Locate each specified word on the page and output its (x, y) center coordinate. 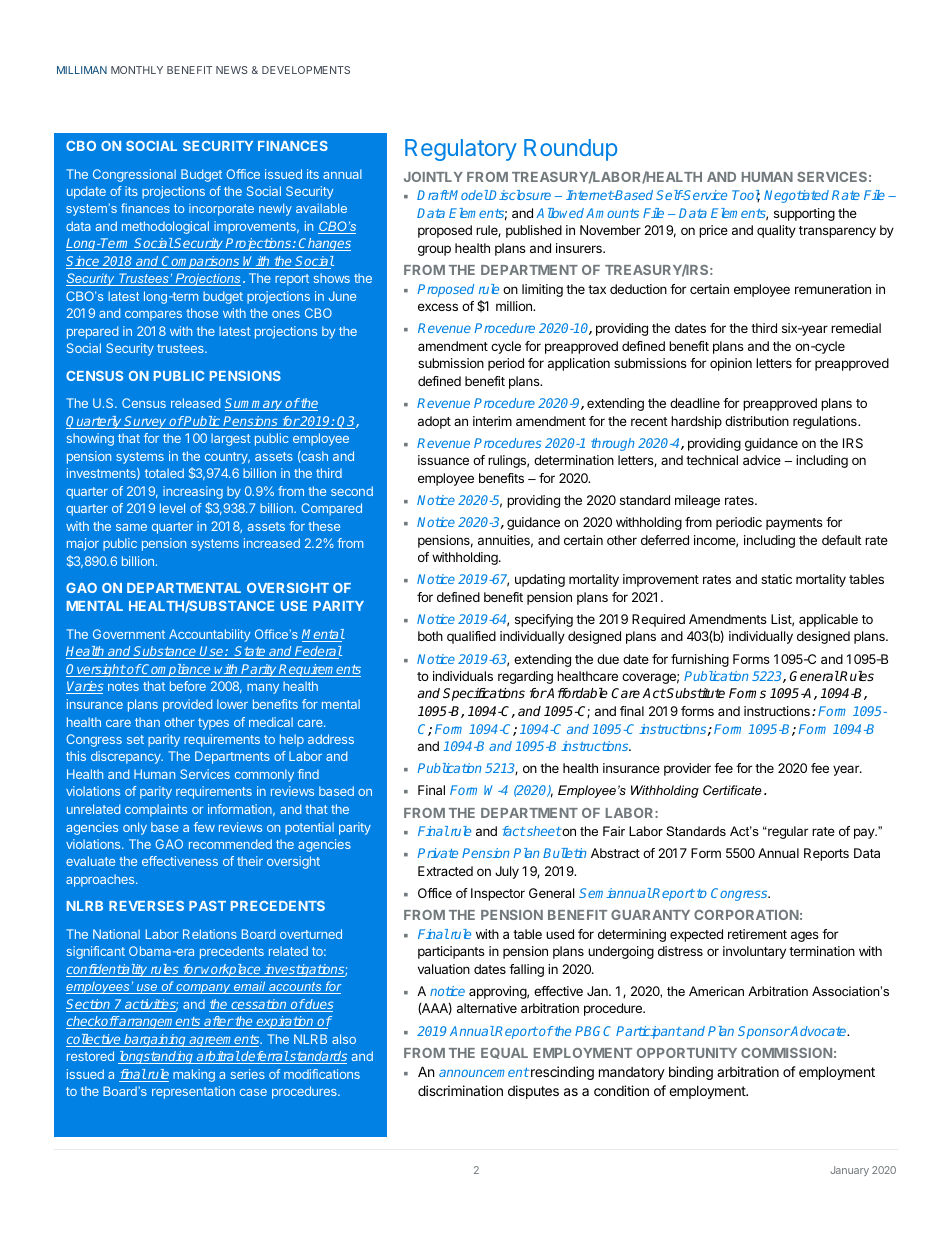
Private (438, 853)
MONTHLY (137, 70)
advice (762, 460)
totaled (164, 473)
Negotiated (796, 196)
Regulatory (461, 150)
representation (193, 1092)
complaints (156, 810)
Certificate (732, 790)
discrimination (460, 1090)
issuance (443, 460)
